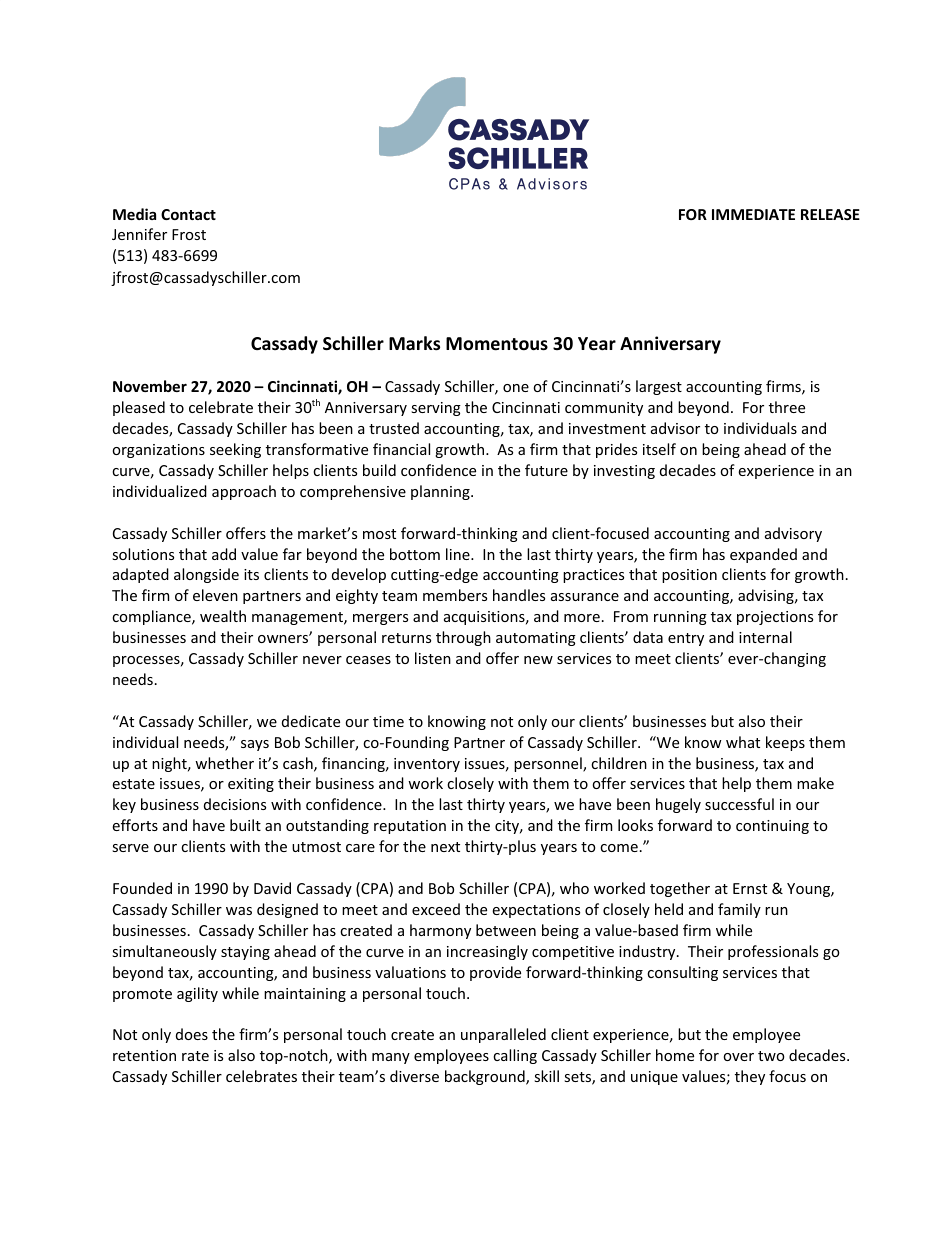  I want to click on Momentous, so click(497, 344).
